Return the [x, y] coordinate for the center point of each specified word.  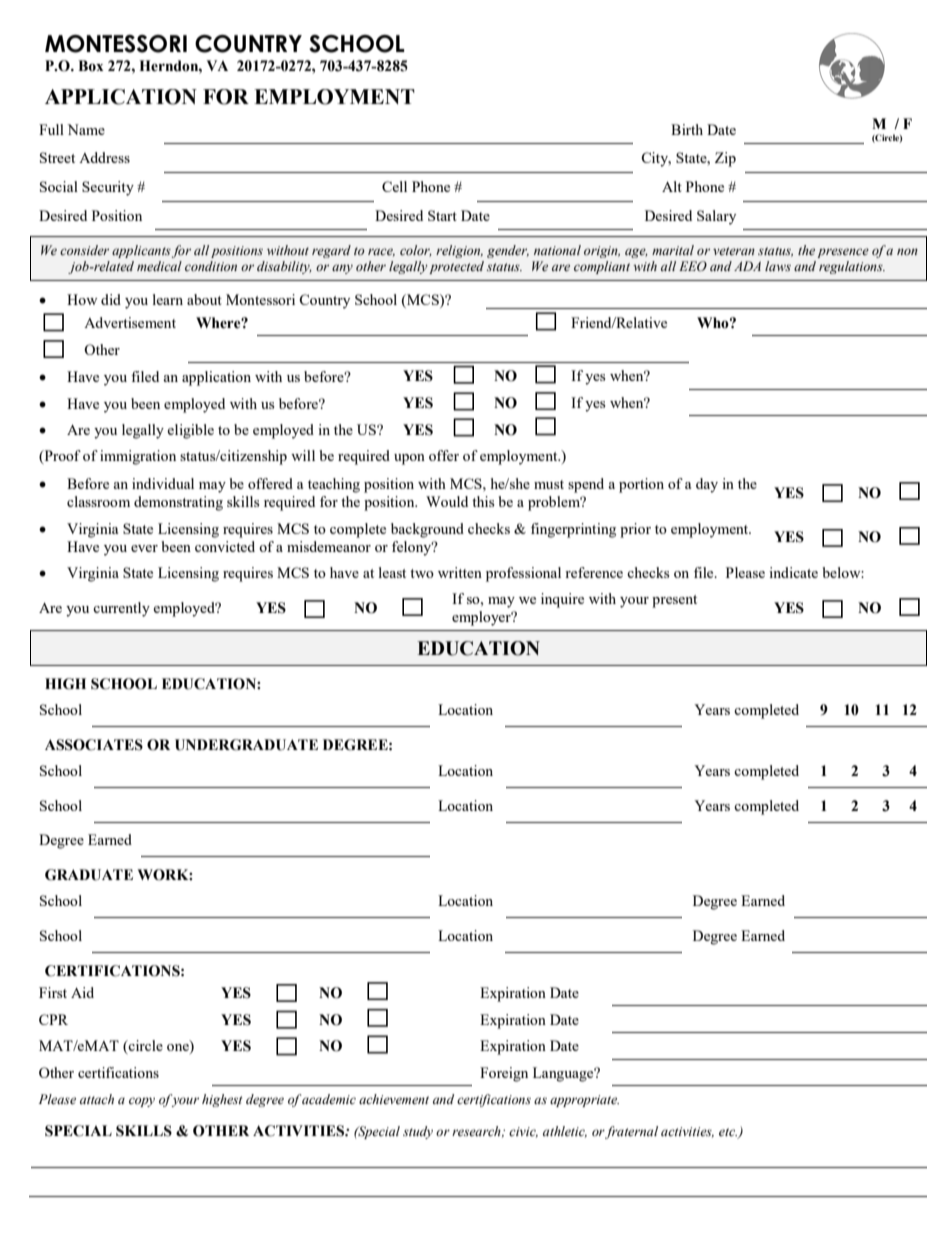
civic [523, 1132]
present [674, 601]
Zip [725, 159]
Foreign [504, 1074]
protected [456, 267]
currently [121, 609]
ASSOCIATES [94, 745]
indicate [793, 572]
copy [142, 1102]
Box [91, 66]
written [460, 572]
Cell [394, 186]
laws [778, 266]
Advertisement [130, 322]
